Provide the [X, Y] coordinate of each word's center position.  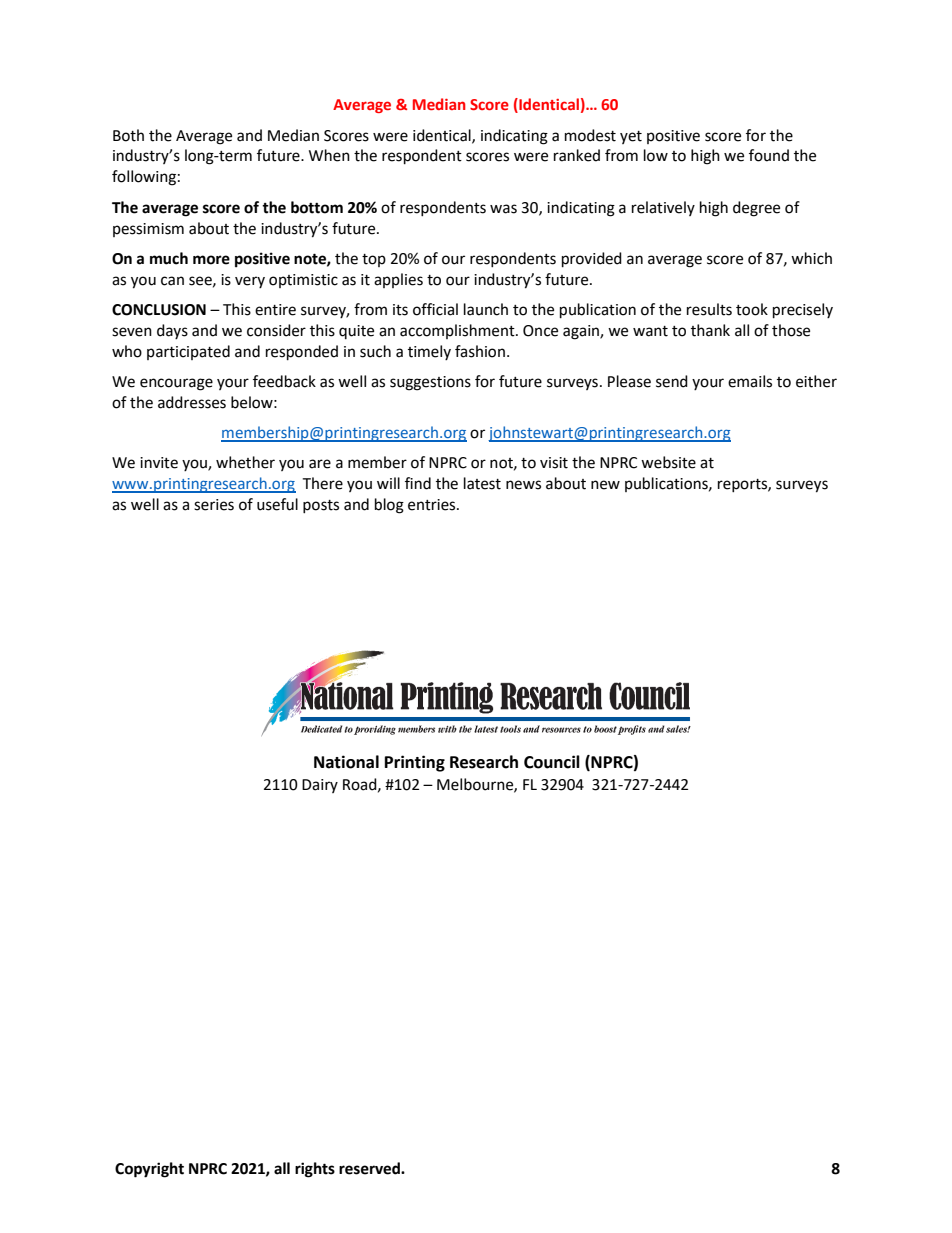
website [668, 462]
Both [128, 135]
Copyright [149, 1170]
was [503, 209]
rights [315, 1170]
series [214, 505]
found [769, 155]
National [346, 762]
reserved [370, 1168]
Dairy [320, 786]
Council [552, 762]
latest [482, 483]
